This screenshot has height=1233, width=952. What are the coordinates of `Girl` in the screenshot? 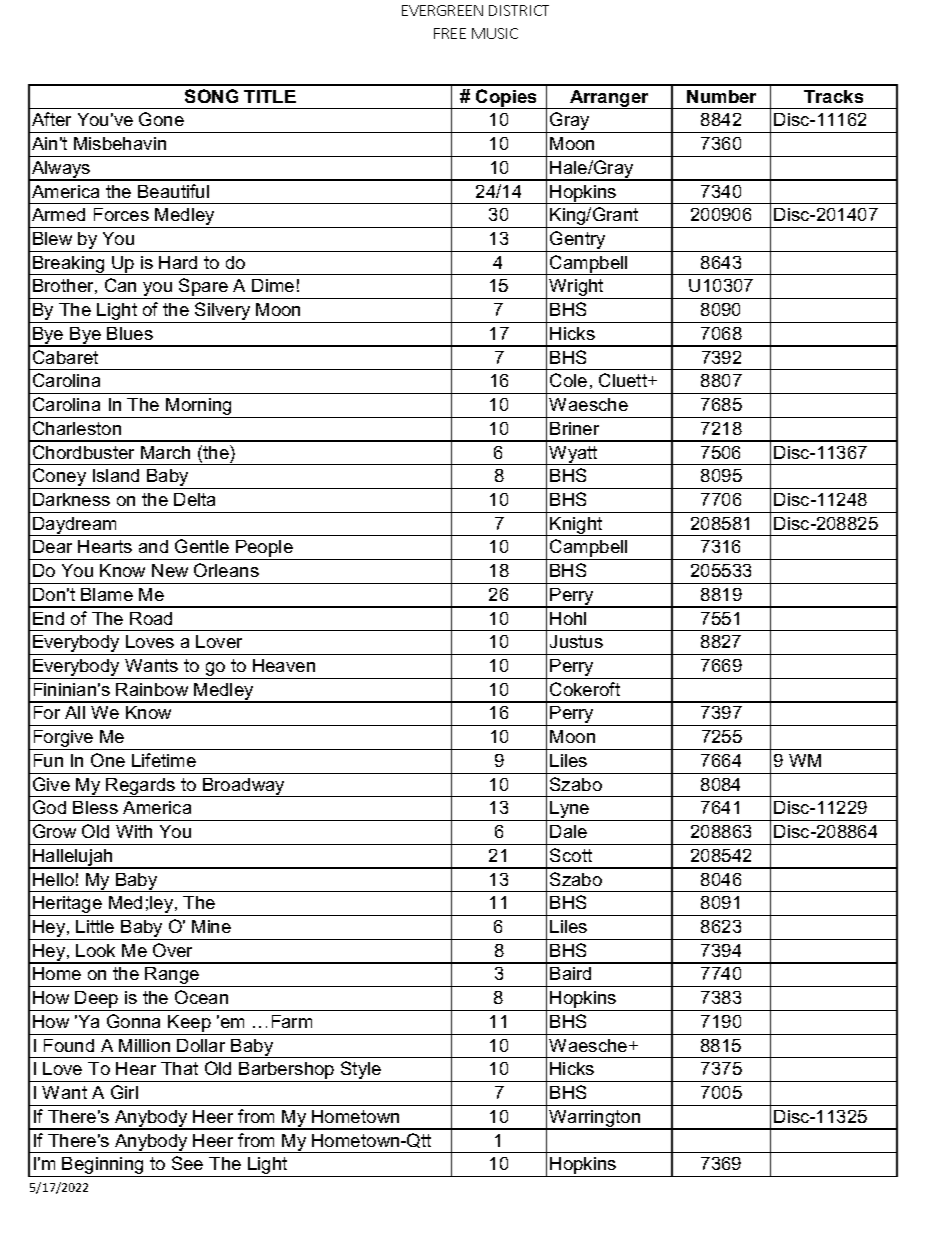 It's located at (124, 1092).
